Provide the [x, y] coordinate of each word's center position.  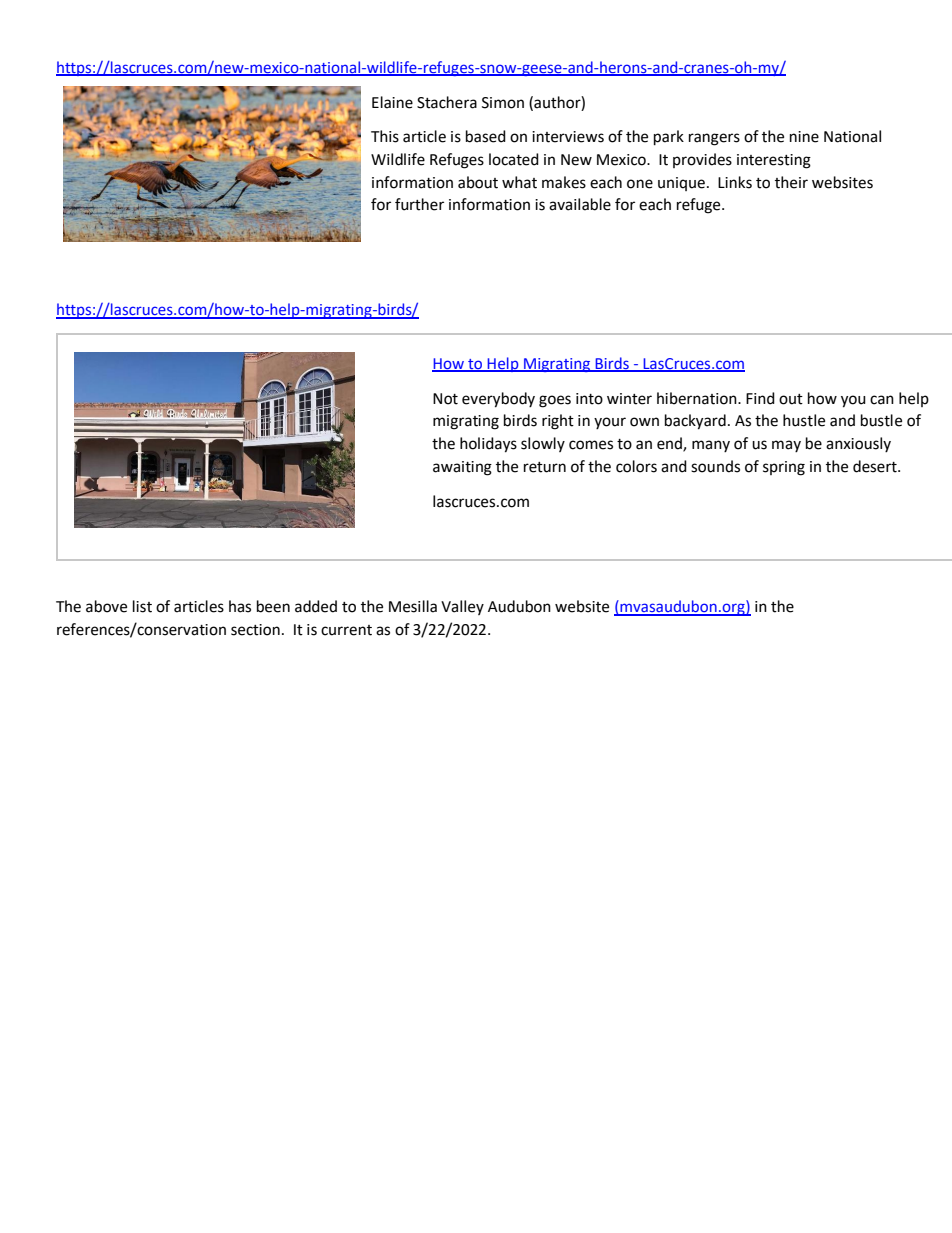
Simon [503, 103]
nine [804, 137]
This [385, 136]
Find [760, 398]
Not [445, 399]
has [240, 606]
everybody [498, 400]
